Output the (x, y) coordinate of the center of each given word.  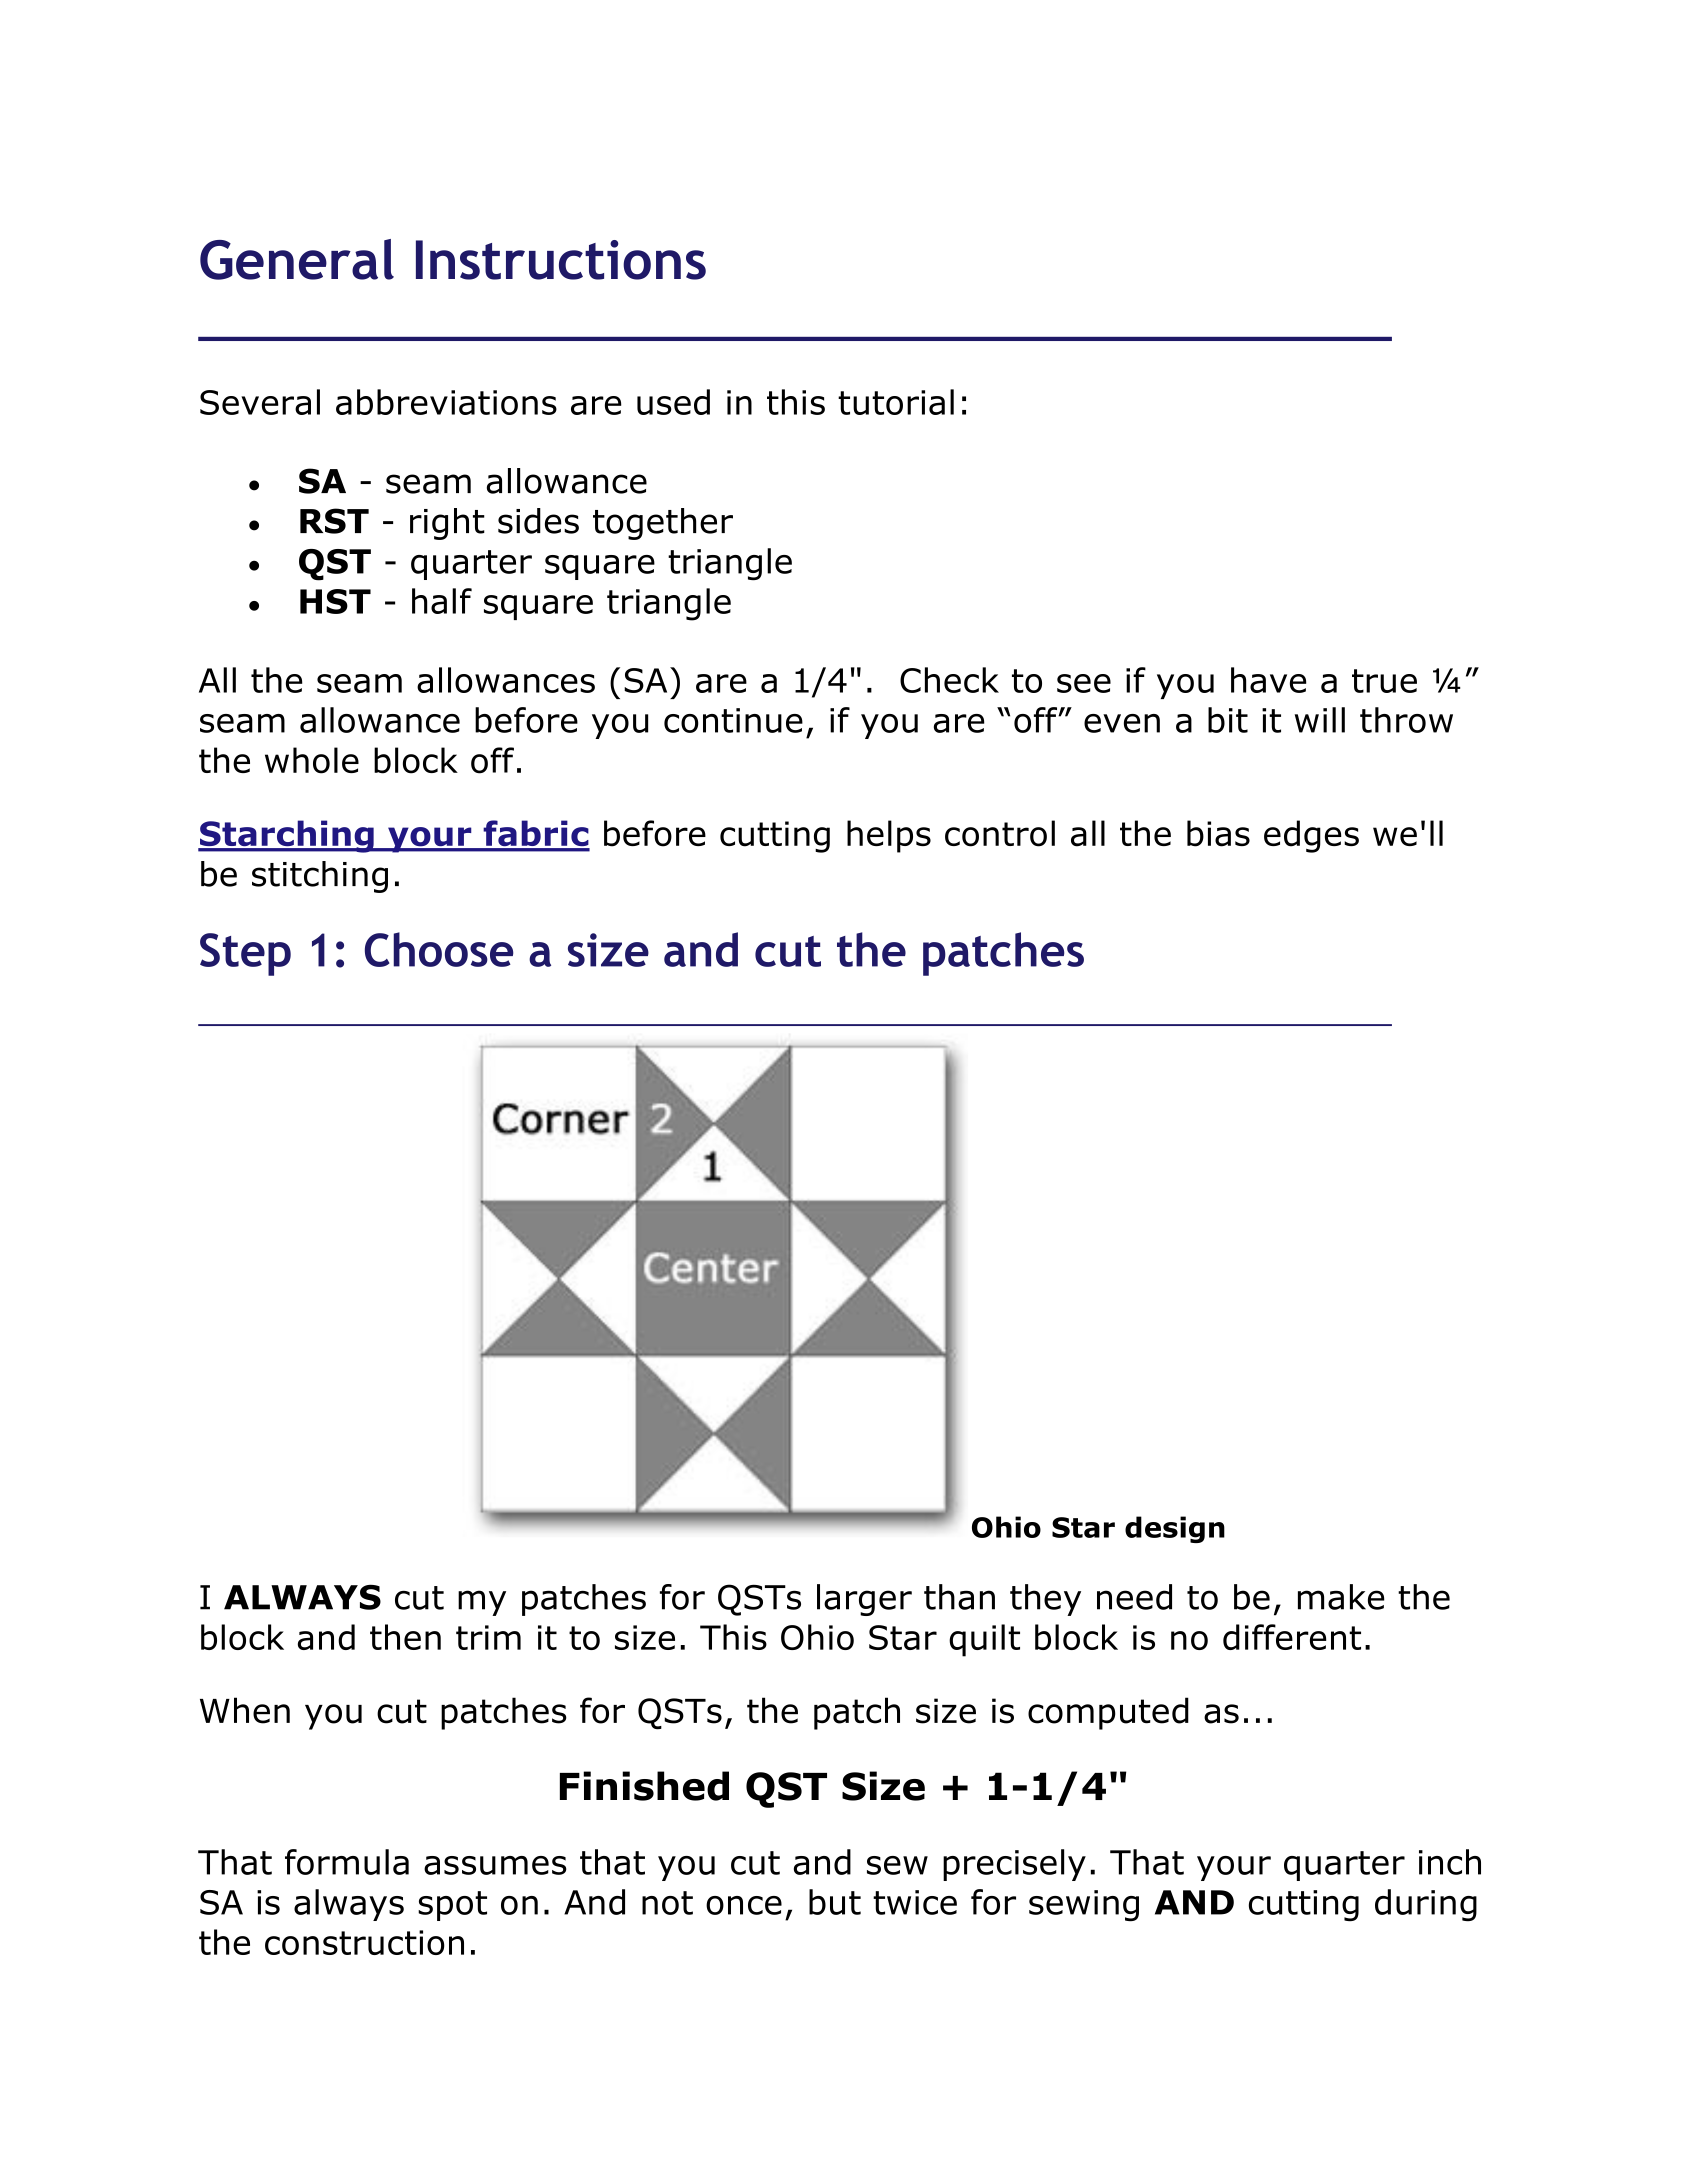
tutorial (896, 402)
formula (347, 1862)
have (1269, 680)
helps (889, 836)
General (297, 259)
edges (1311, 836)
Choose (439, 949)
